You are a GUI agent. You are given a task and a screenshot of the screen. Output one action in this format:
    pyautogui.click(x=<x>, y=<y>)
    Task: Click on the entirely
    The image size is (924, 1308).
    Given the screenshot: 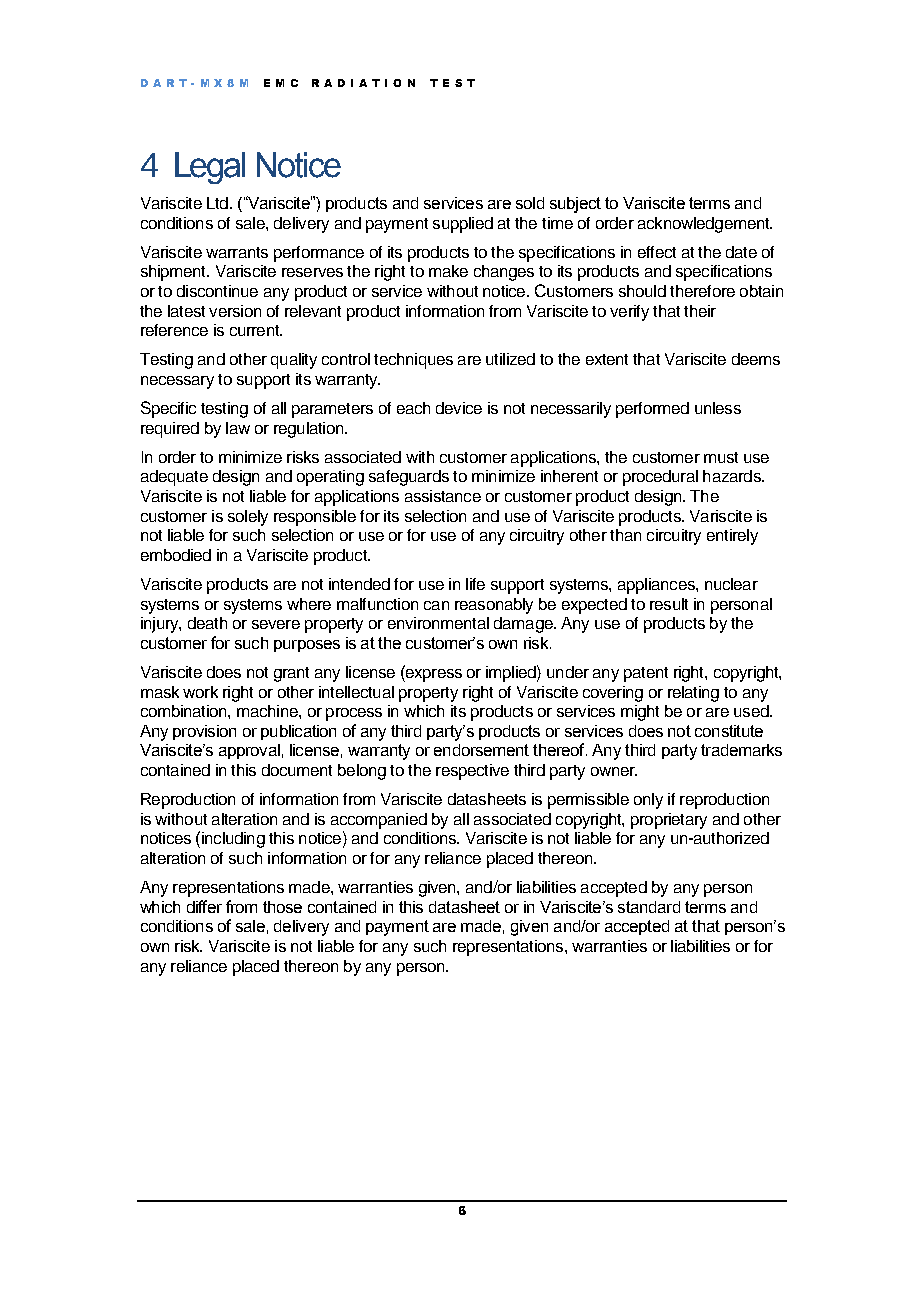 What is the action you would take?
    pyautogui.click(x=732, y=537)
